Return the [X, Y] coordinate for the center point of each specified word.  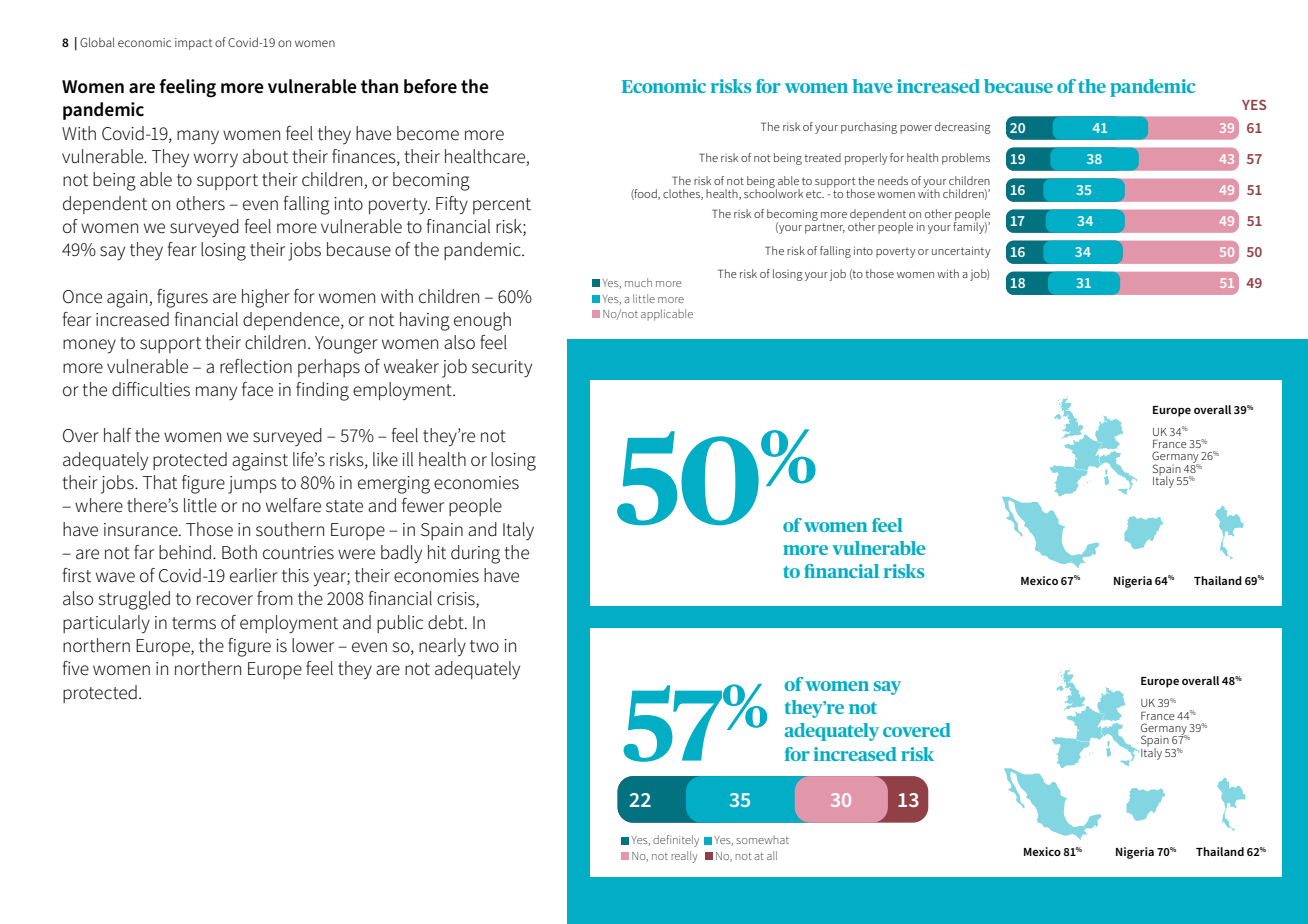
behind [185, 552]
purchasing [869, 128]
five [76, 668]
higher [266, 298]
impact [193, 44]
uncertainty [961, 252]
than [379, 86]
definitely [676, 841]
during [475, 554]
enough [482, 321]
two [484, 646]
